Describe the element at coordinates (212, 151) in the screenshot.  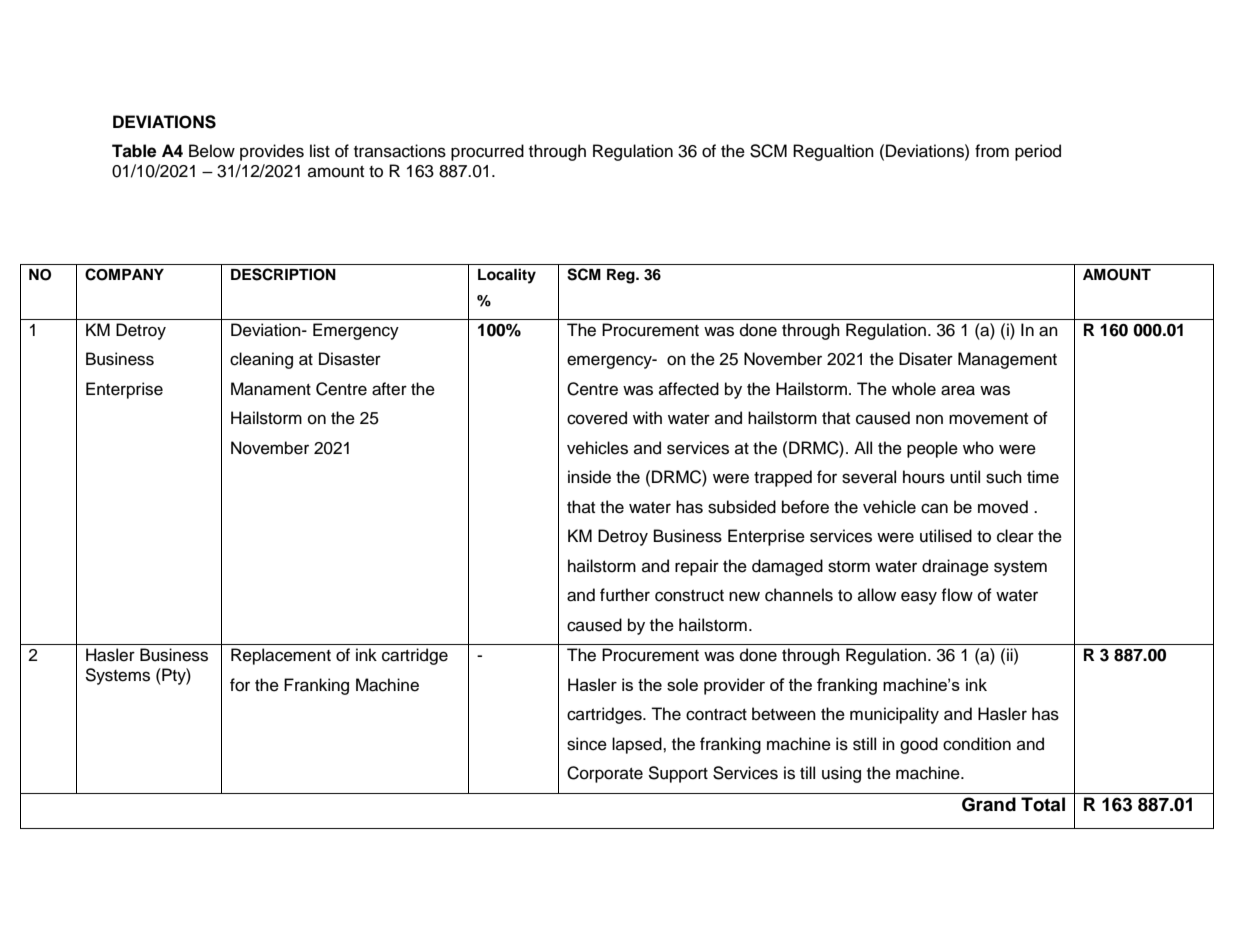
I see `Below` at that location.
